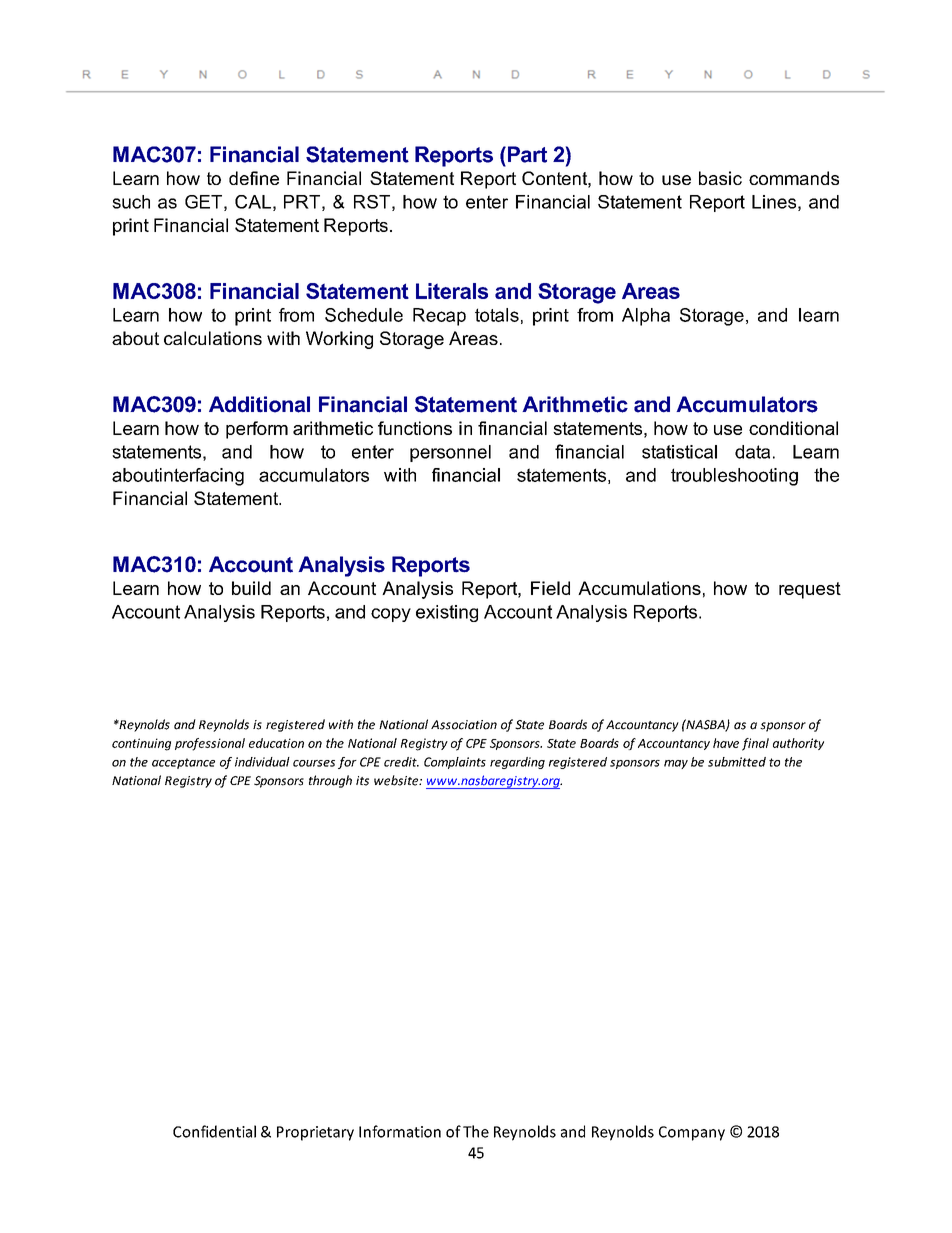 The image size is (952, 1233). I want to click on Association, so click(464, 725).
